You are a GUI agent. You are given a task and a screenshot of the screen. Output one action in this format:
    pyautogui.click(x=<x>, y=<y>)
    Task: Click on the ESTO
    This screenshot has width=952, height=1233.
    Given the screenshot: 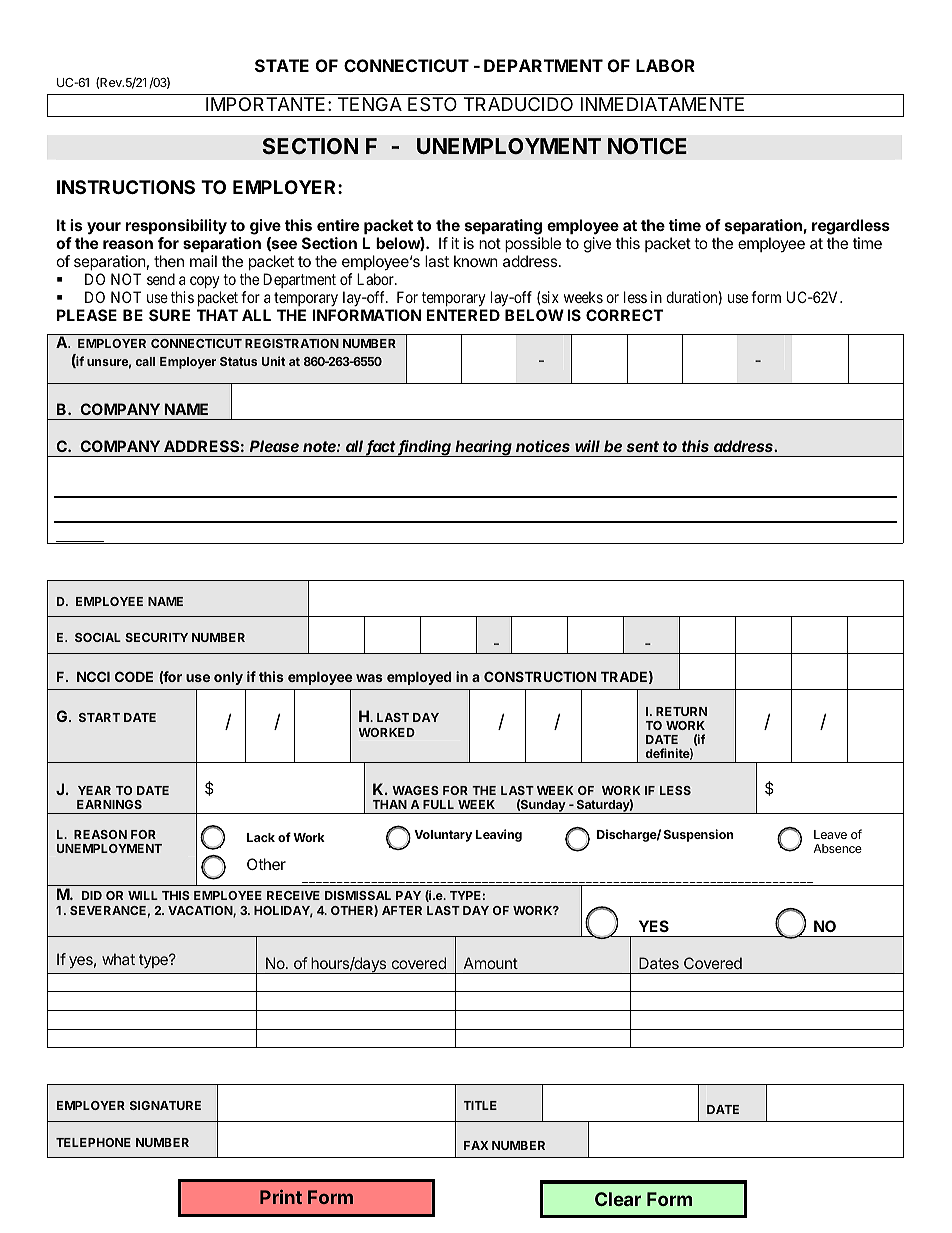 What is the action you would take?
    pyautogui.click(x=432, y=104)
